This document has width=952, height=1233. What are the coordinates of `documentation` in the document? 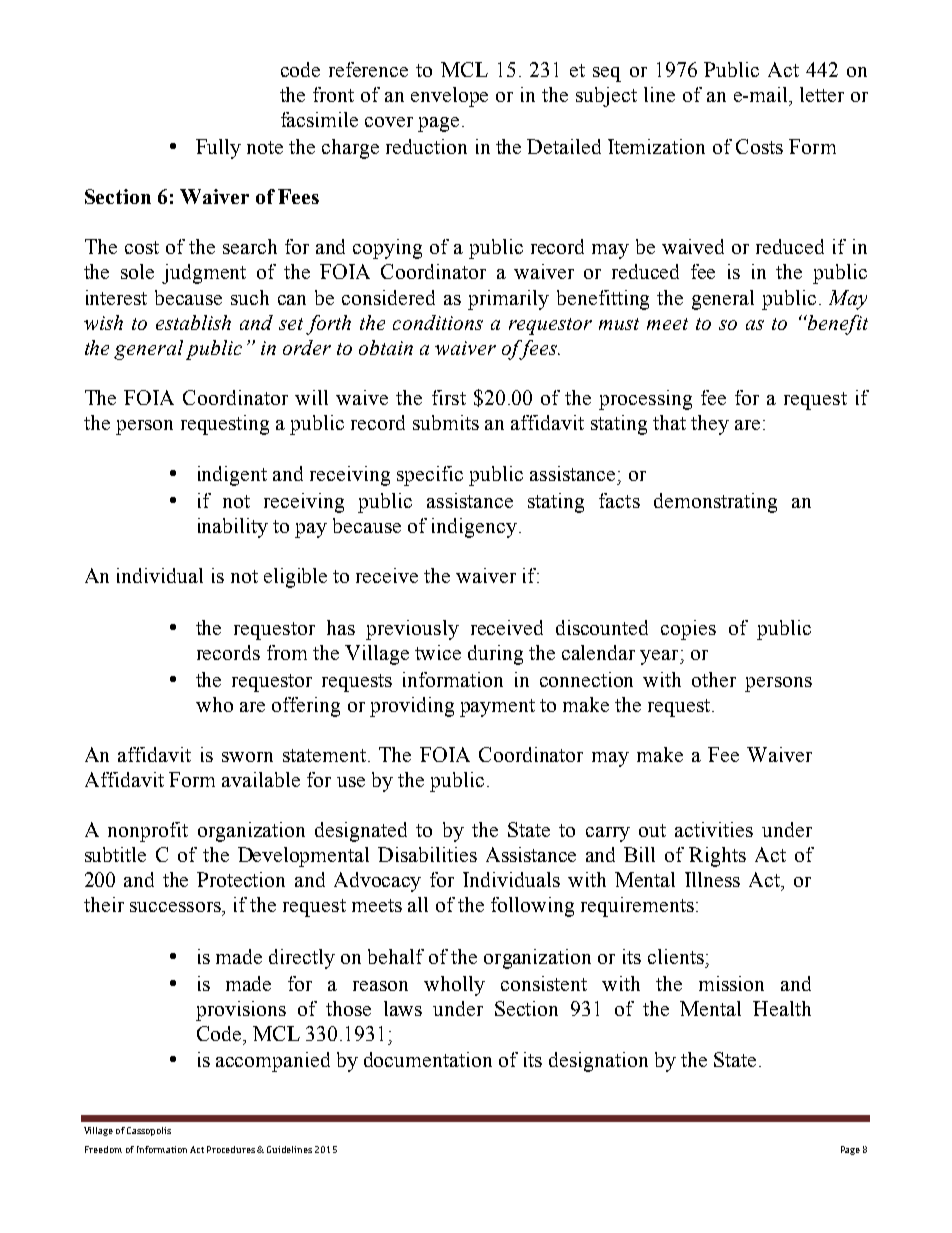 It's located at (428, 1059).
